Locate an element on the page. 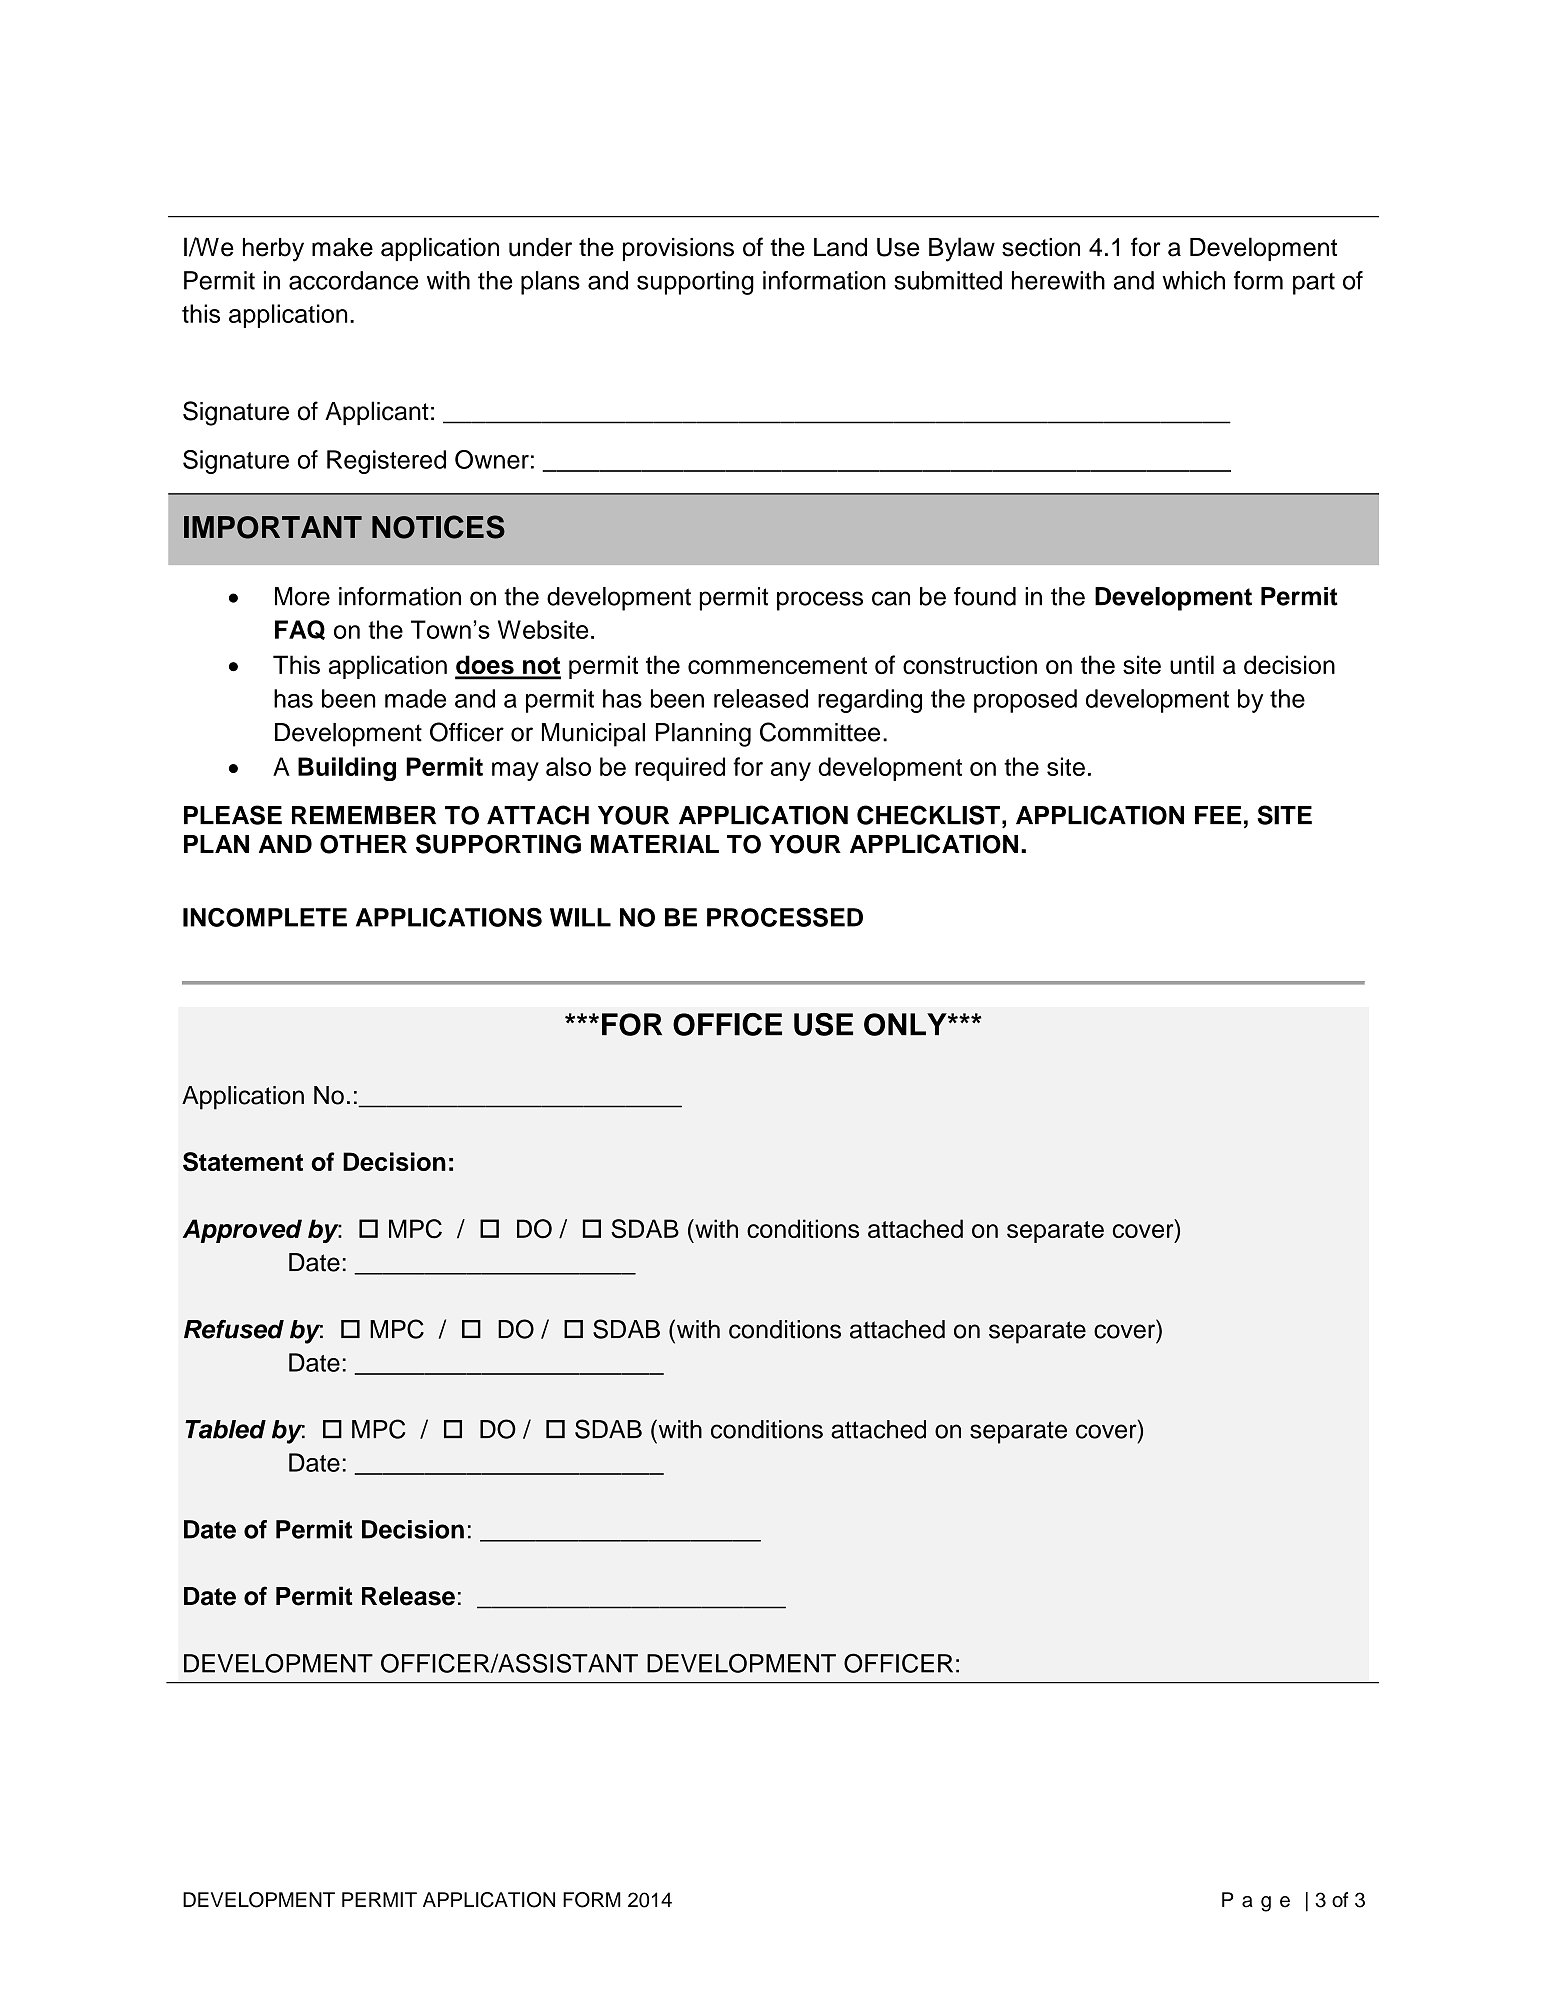 The image size is (1547, 2001). FAQ is located at coordinates (300, 630).
